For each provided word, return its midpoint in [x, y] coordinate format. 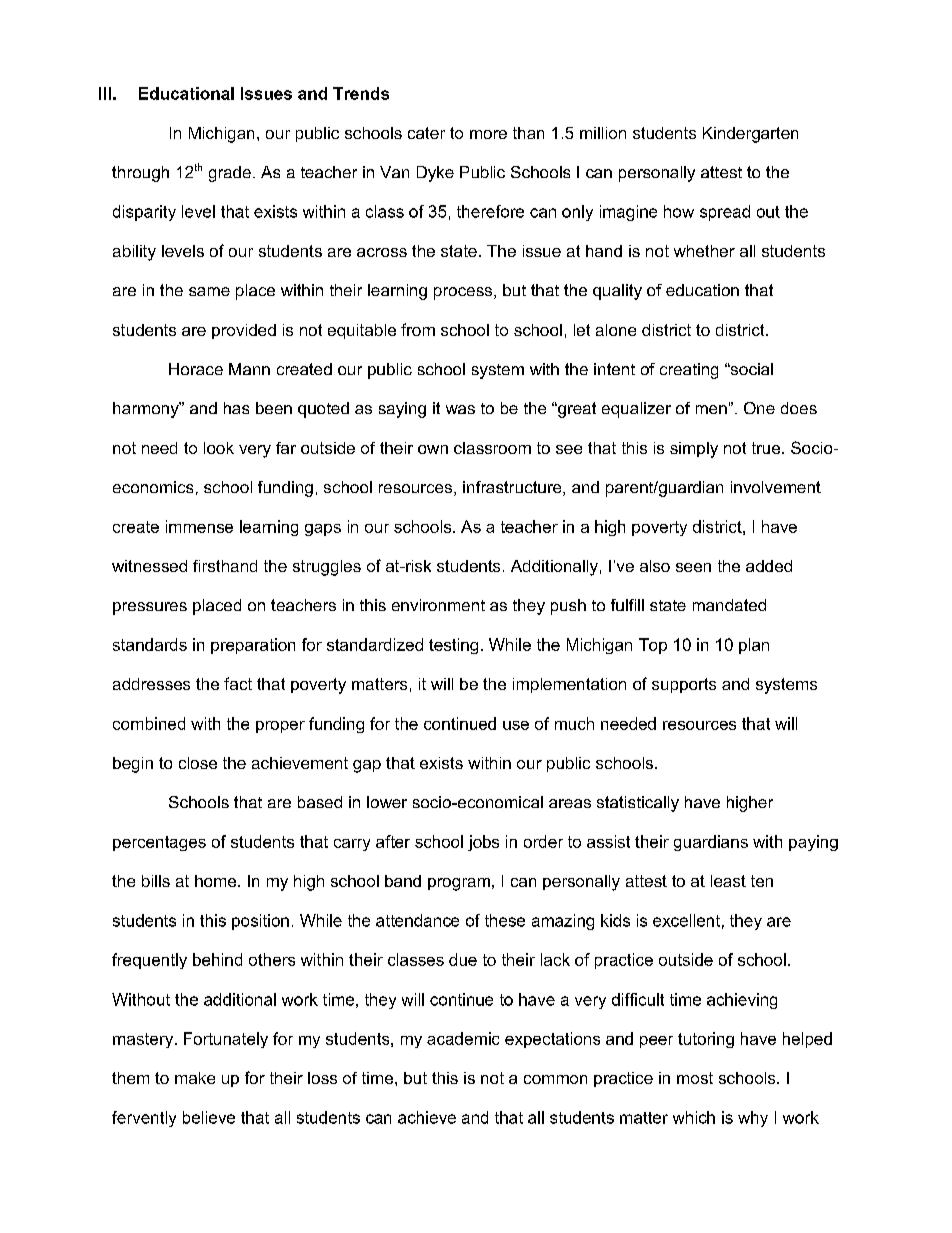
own [433, 449]
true [767, 448]
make [195, 1078]
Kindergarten [750, 135]
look [219, 448]
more [488, 134]
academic [463, 1038]
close [198, 763]
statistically [638, 804]
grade [230, 174]
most [695, 1078]
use [516, 725]
